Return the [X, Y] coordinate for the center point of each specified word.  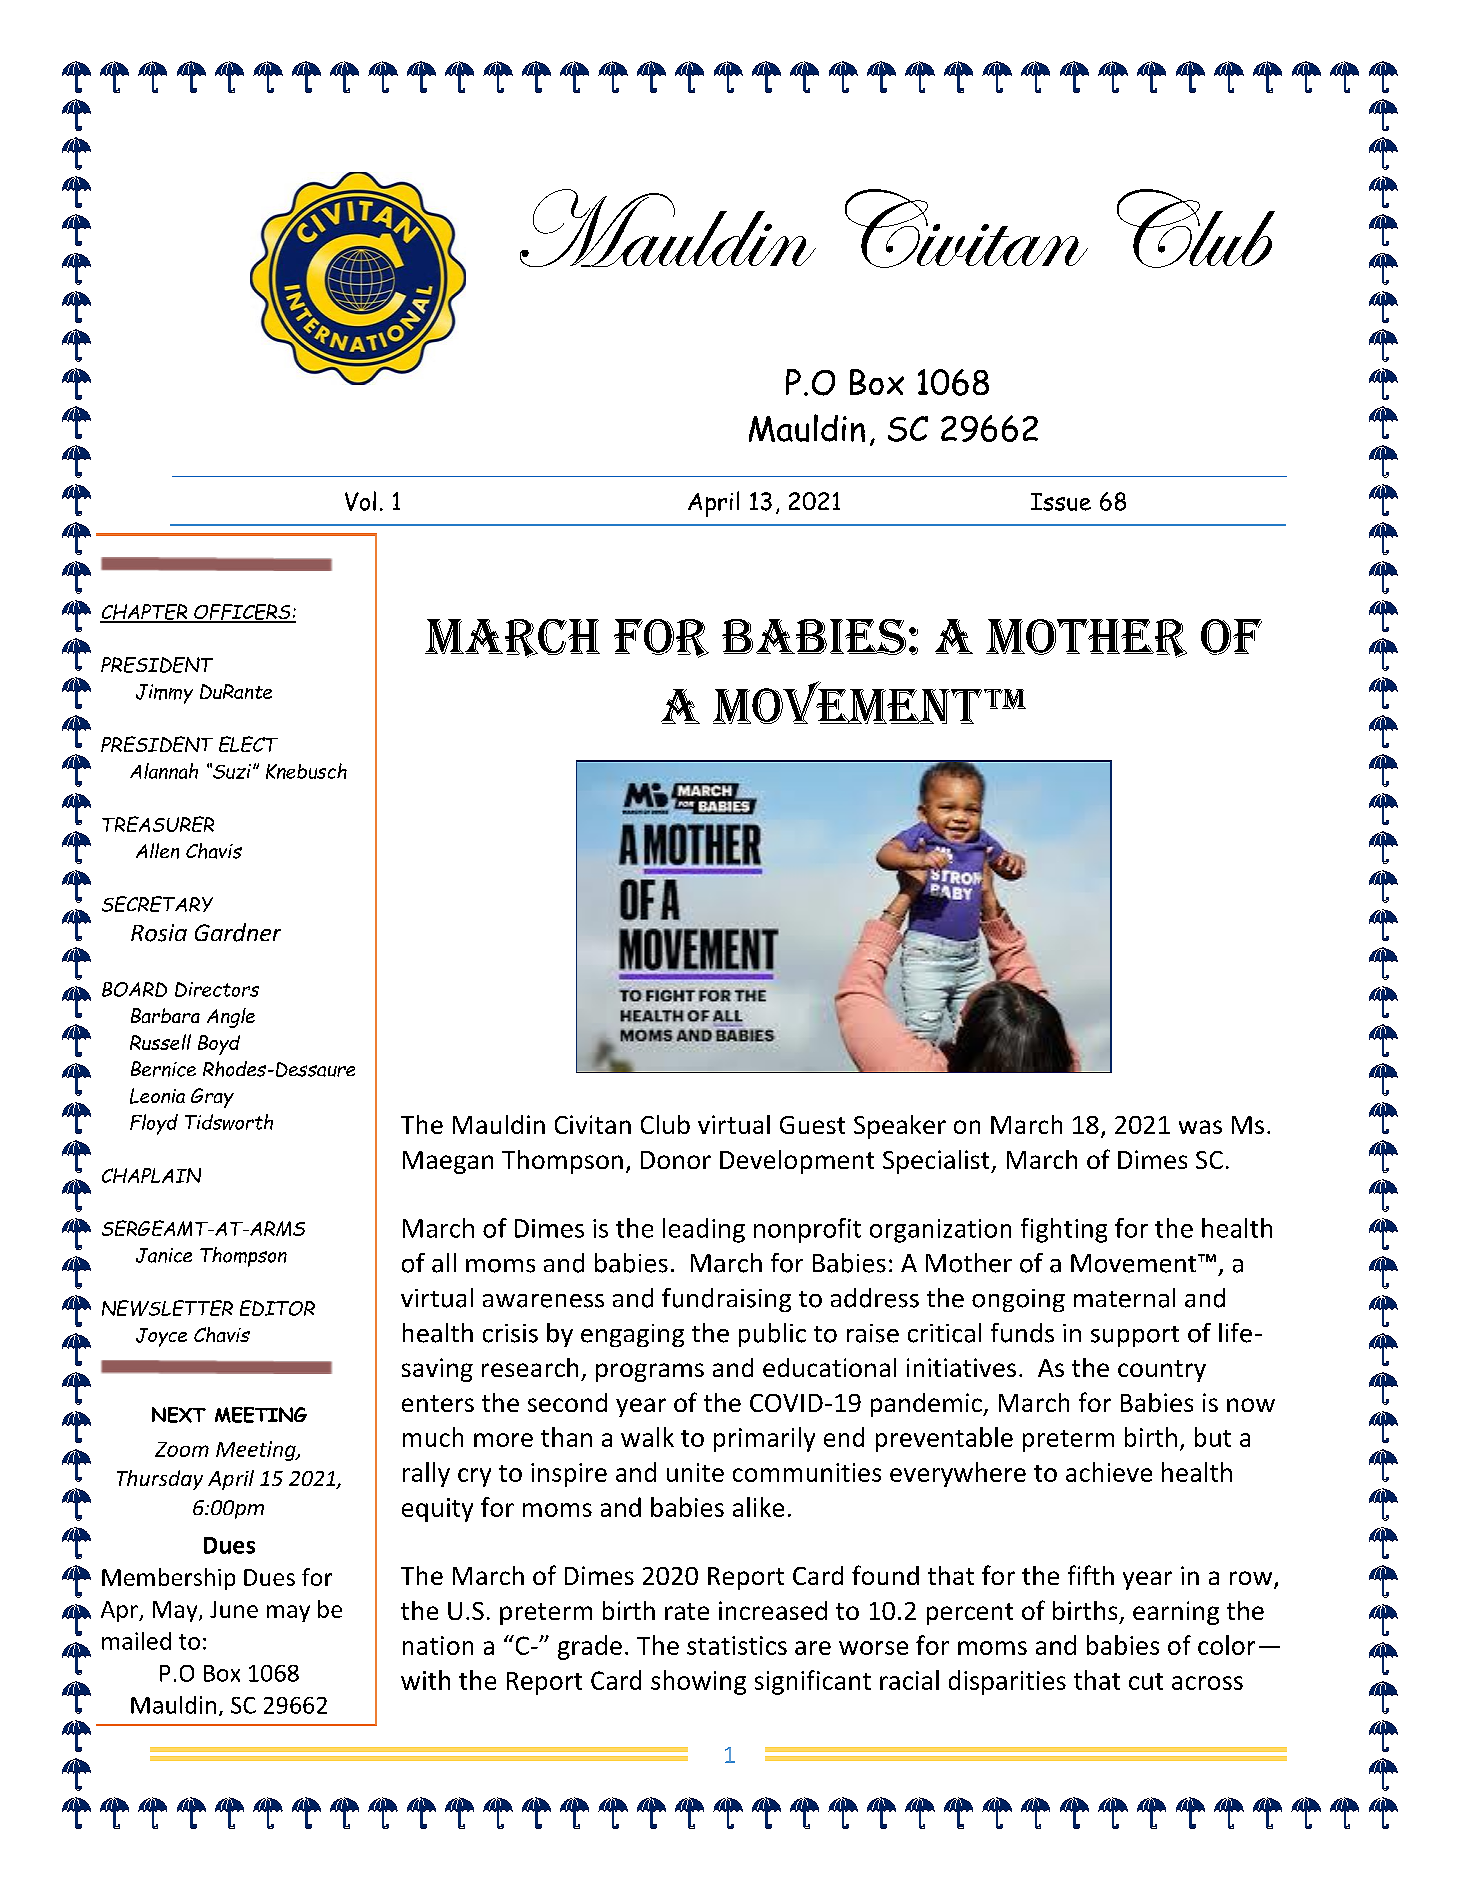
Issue [1061, 502]
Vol [360, 501]
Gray [212, 1098]
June [234, 1609]
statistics [737, 1645]
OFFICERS [242, 613]
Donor [676, 1160]
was [1200, 1127]
